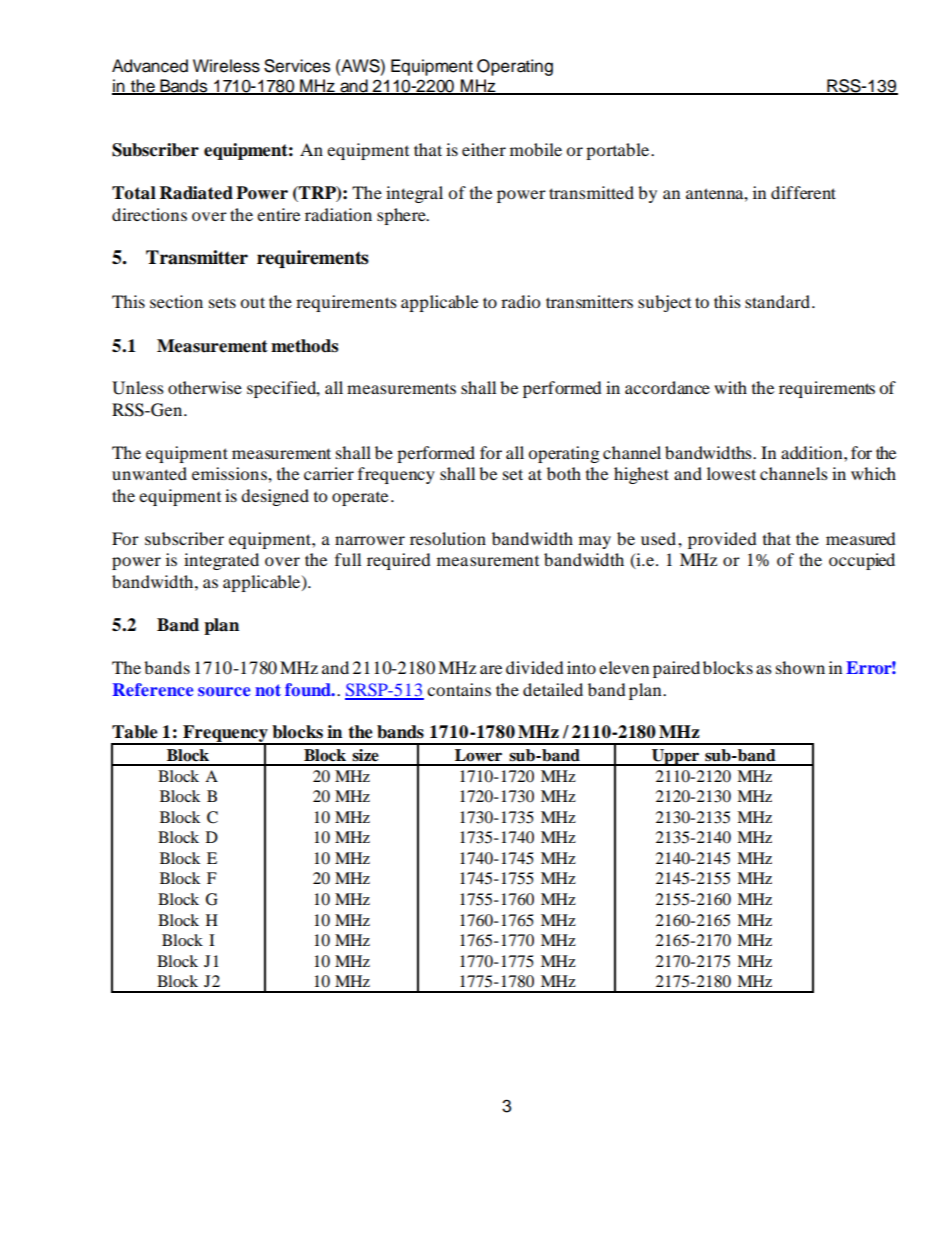 This page has width=952, height=1233. I want to click on Wireless, so click(226, 66).
